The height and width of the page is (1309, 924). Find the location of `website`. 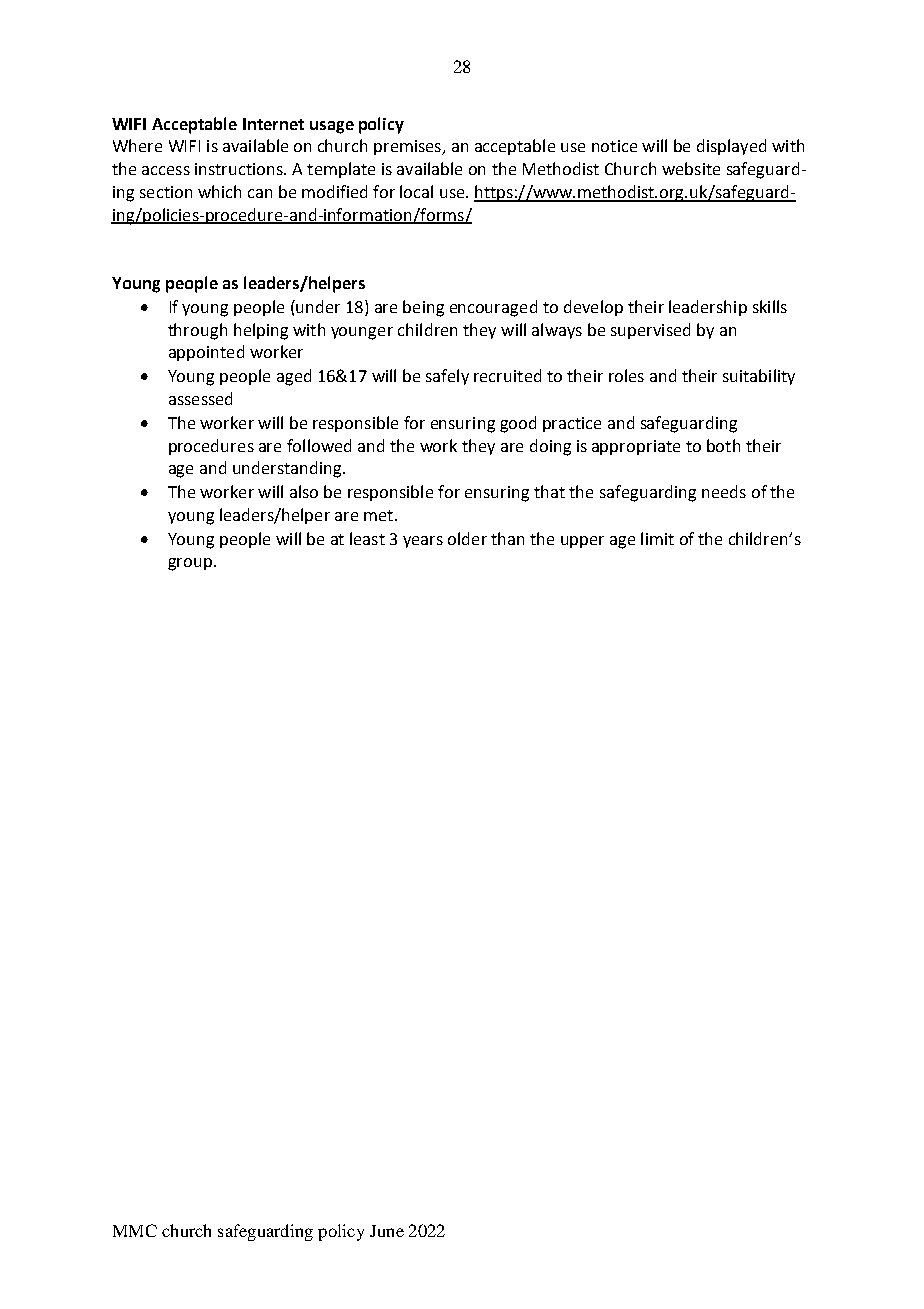

website is located at coordinates (691, 168).
